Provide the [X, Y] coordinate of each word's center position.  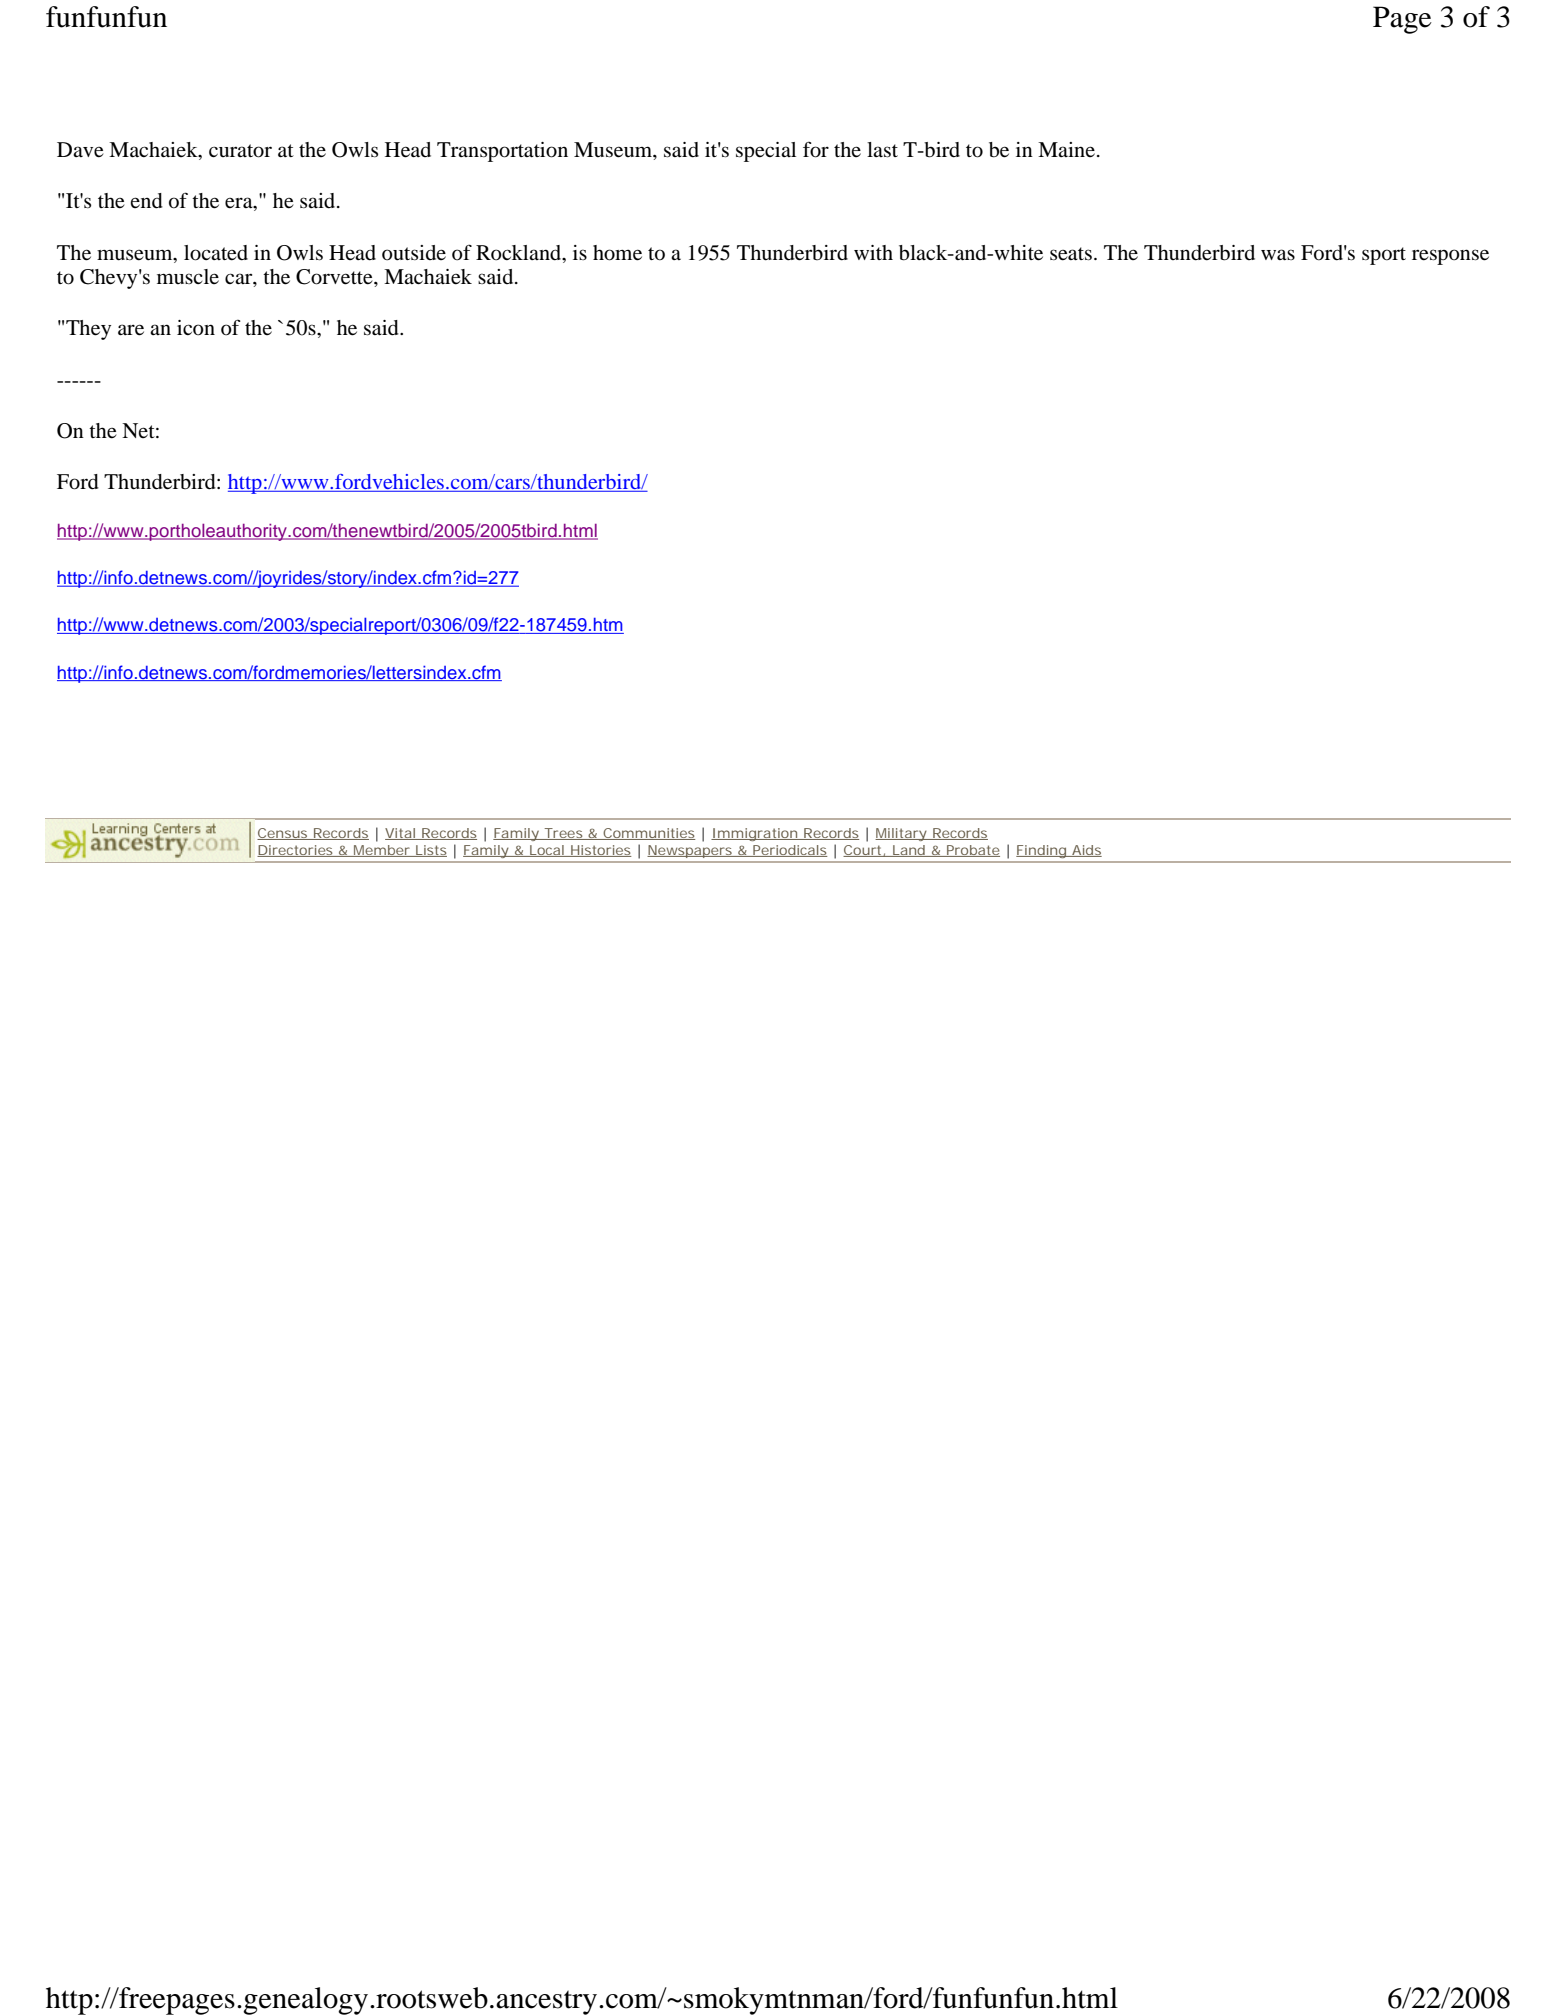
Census [283, 834]
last [882, 150]
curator [240, 151]
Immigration [755, 834]
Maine [1066, 149]
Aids [1086, 851]
